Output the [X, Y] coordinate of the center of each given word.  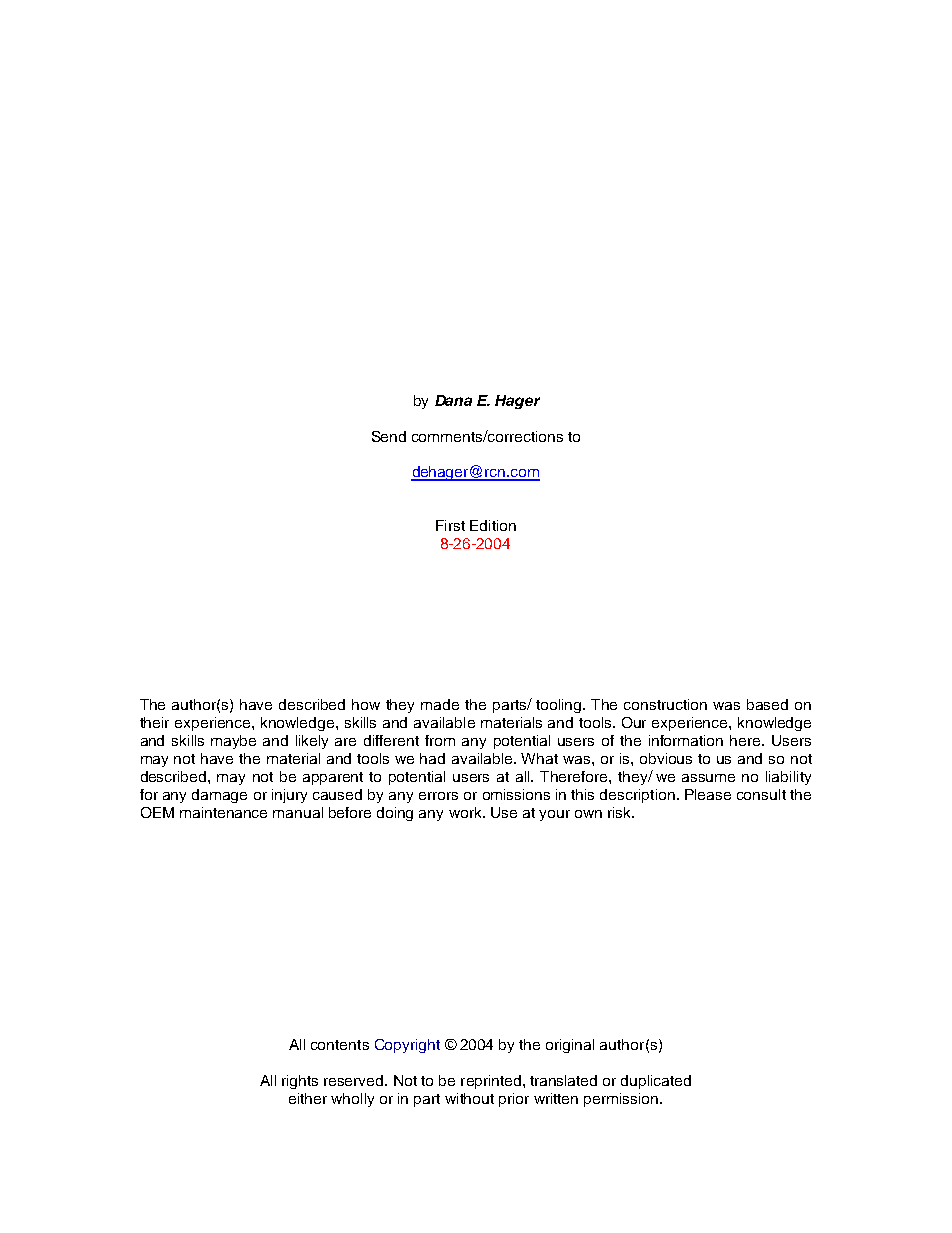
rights [300, 1082]
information [686, 740]
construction [665, 704]
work [466, 812]
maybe [233, 742]
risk [621, 812]
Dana [453, 400]
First [450, 525]
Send [389, 436]
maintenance [223, 812]
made [440, 704]
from [440, 740]
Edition [493, 525]
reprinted [491, 1082]
